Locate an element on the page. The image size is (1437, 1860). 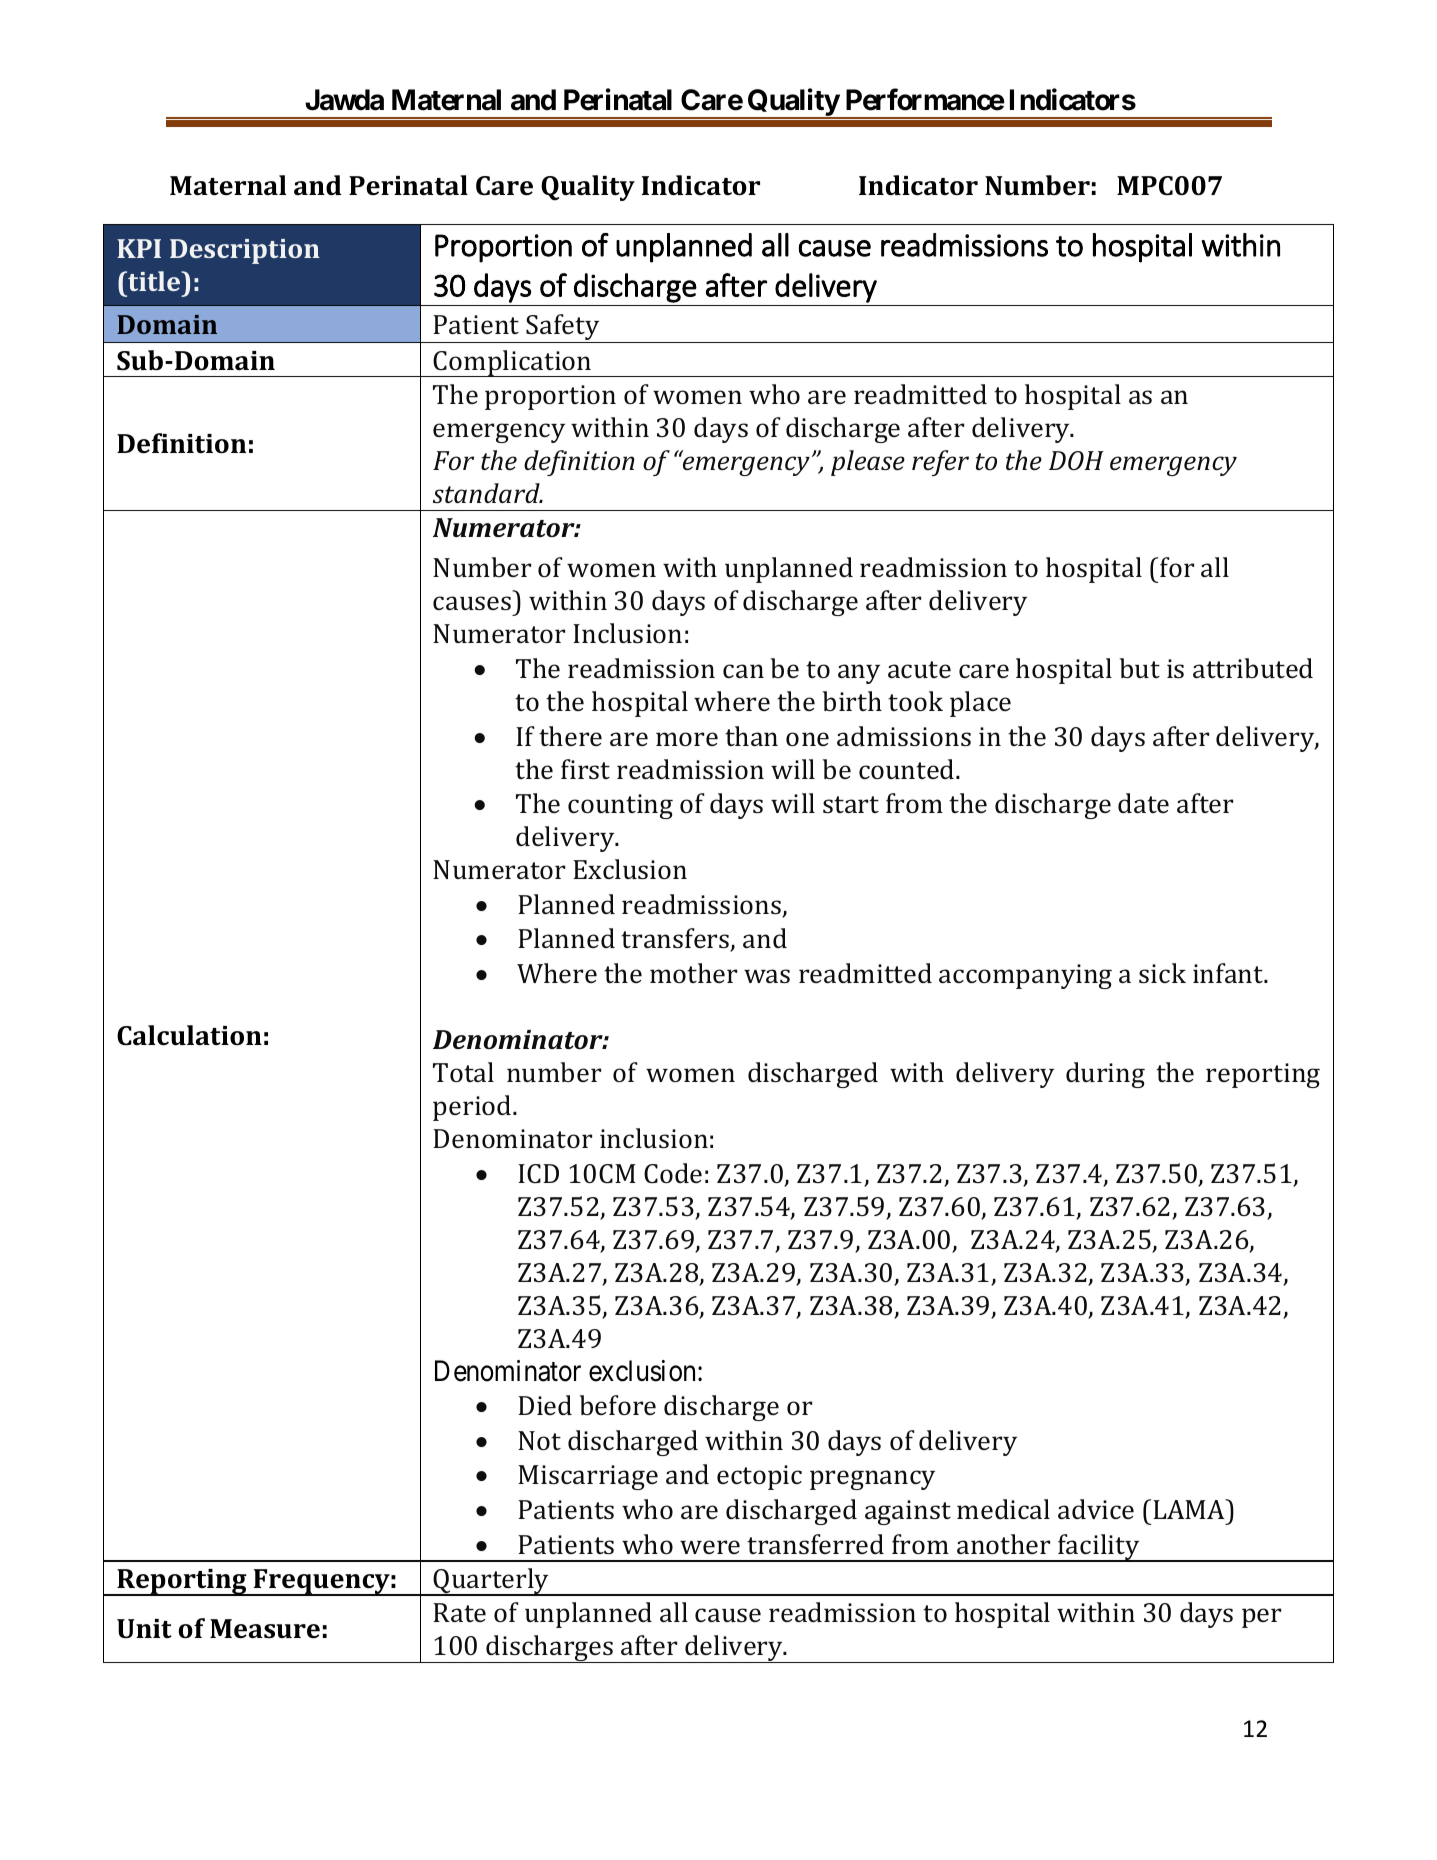
Description is located at coordinates (245, 251).
